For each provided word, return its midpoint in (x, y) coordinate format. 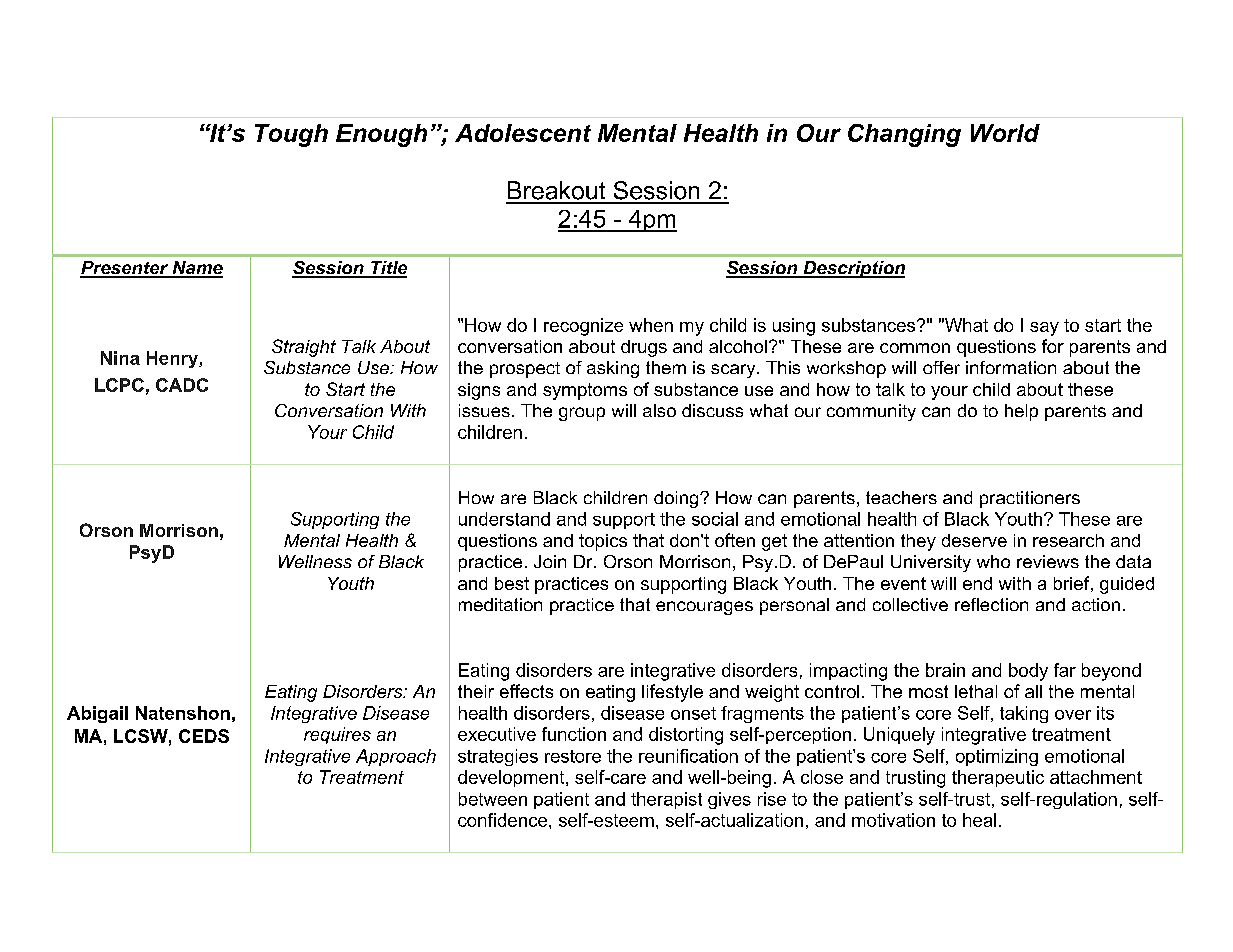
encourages (704, 608)
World (1005, 133)
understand (504, 519)
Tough (291, 135)
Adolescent (523, 133)
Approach (396, 757)
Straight (304, 348)
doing (677, 499)
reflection (991, 604)
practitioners (1030, 499)
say (1044, 329)
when (651, 325)
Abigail (97, 714)
